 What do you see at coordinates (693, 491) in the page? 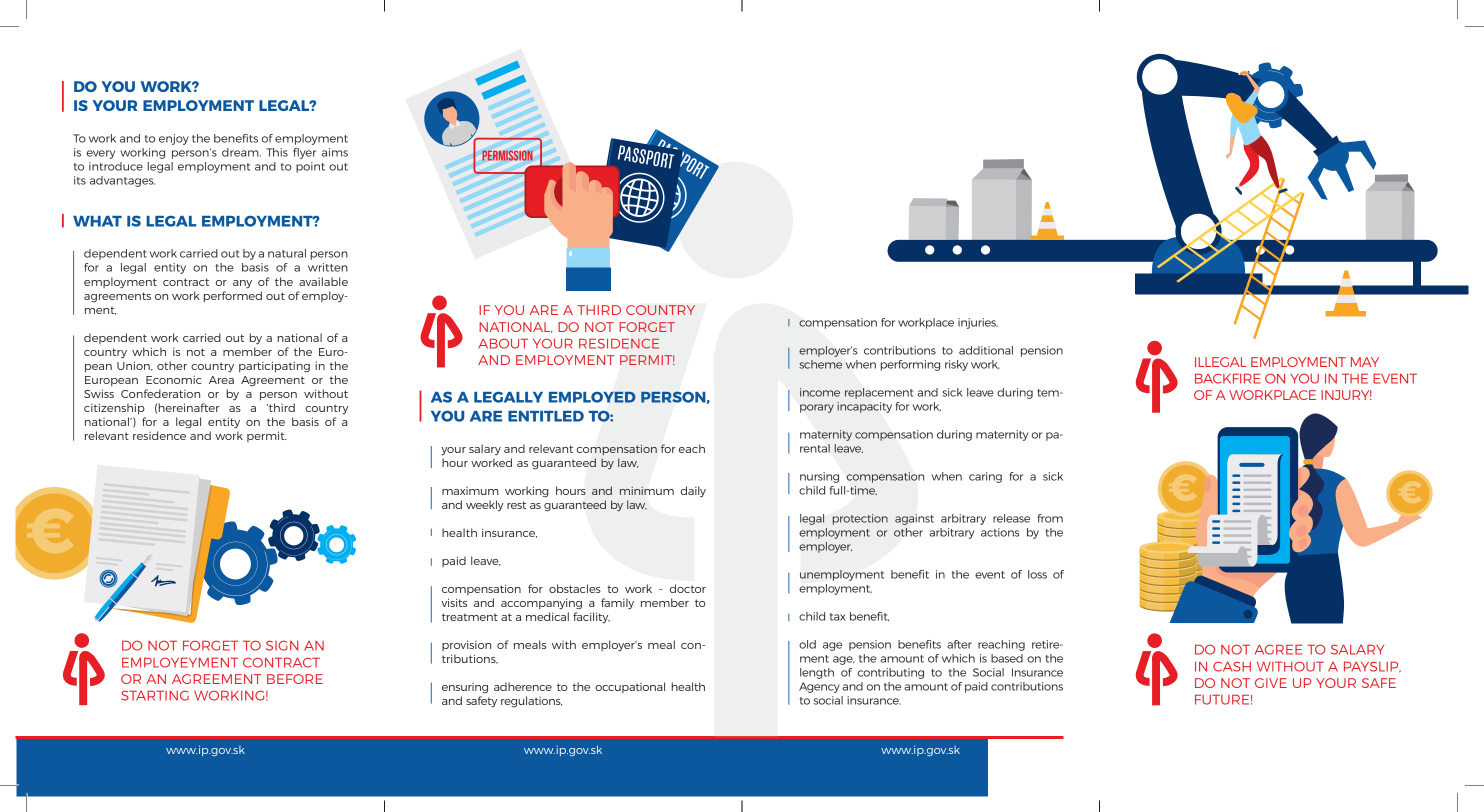
I see `daily` at bounding box center [693, 491].
